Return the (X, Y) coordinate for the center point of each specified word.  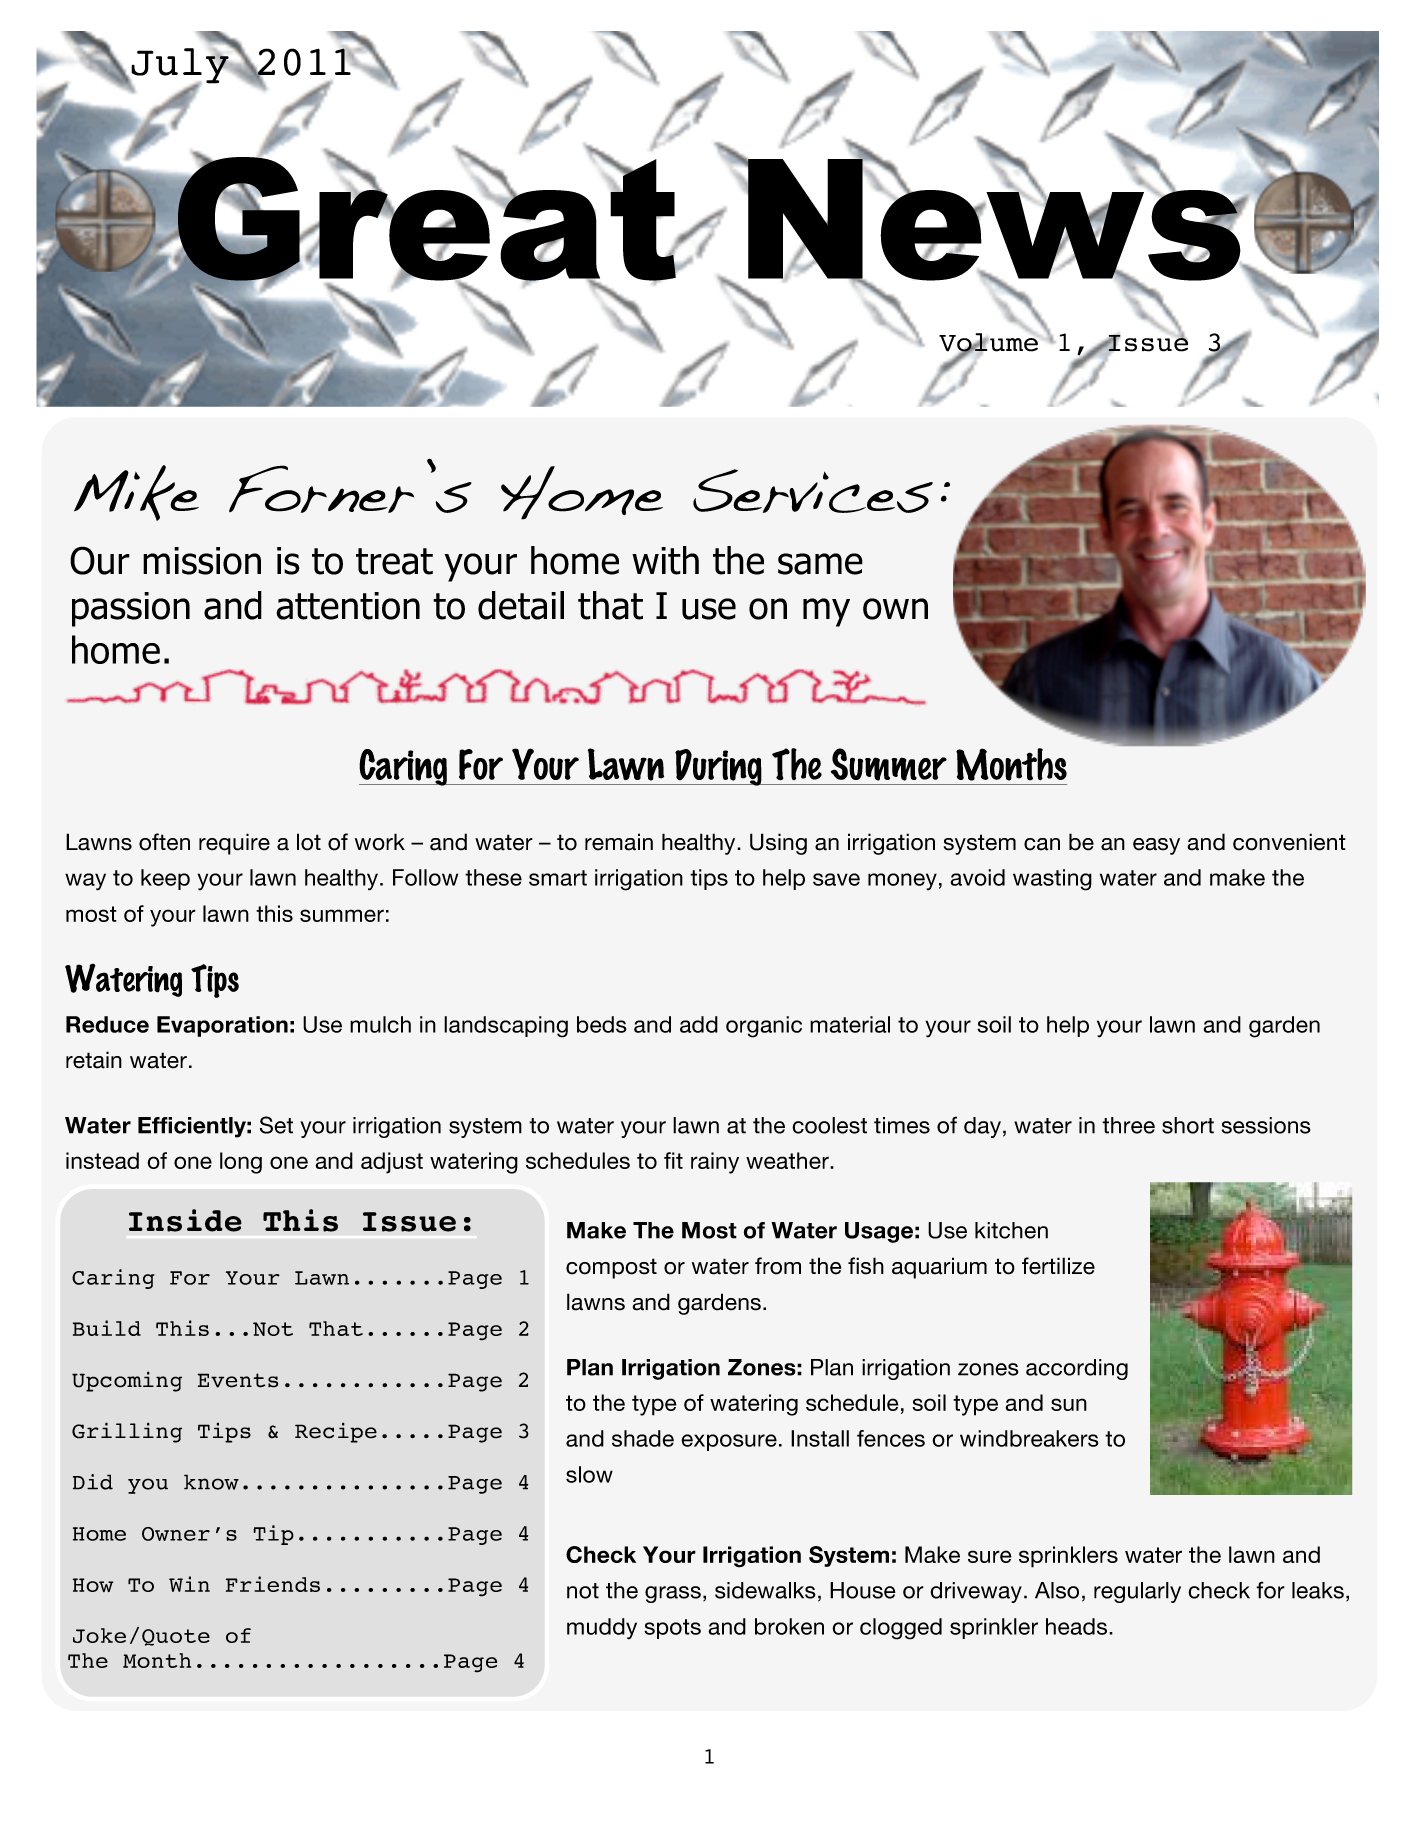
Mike (136, 493)
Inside (185, 1220)
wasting (1052, 880)
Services (813, 491)
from (778, 1266)
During (718, 767)
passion (131, 609)
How (93, 1585)
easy (1156, 846)
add (699, 1024)
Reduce (107, 1024)
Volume (988, 343)
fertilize (1058, 1266)
